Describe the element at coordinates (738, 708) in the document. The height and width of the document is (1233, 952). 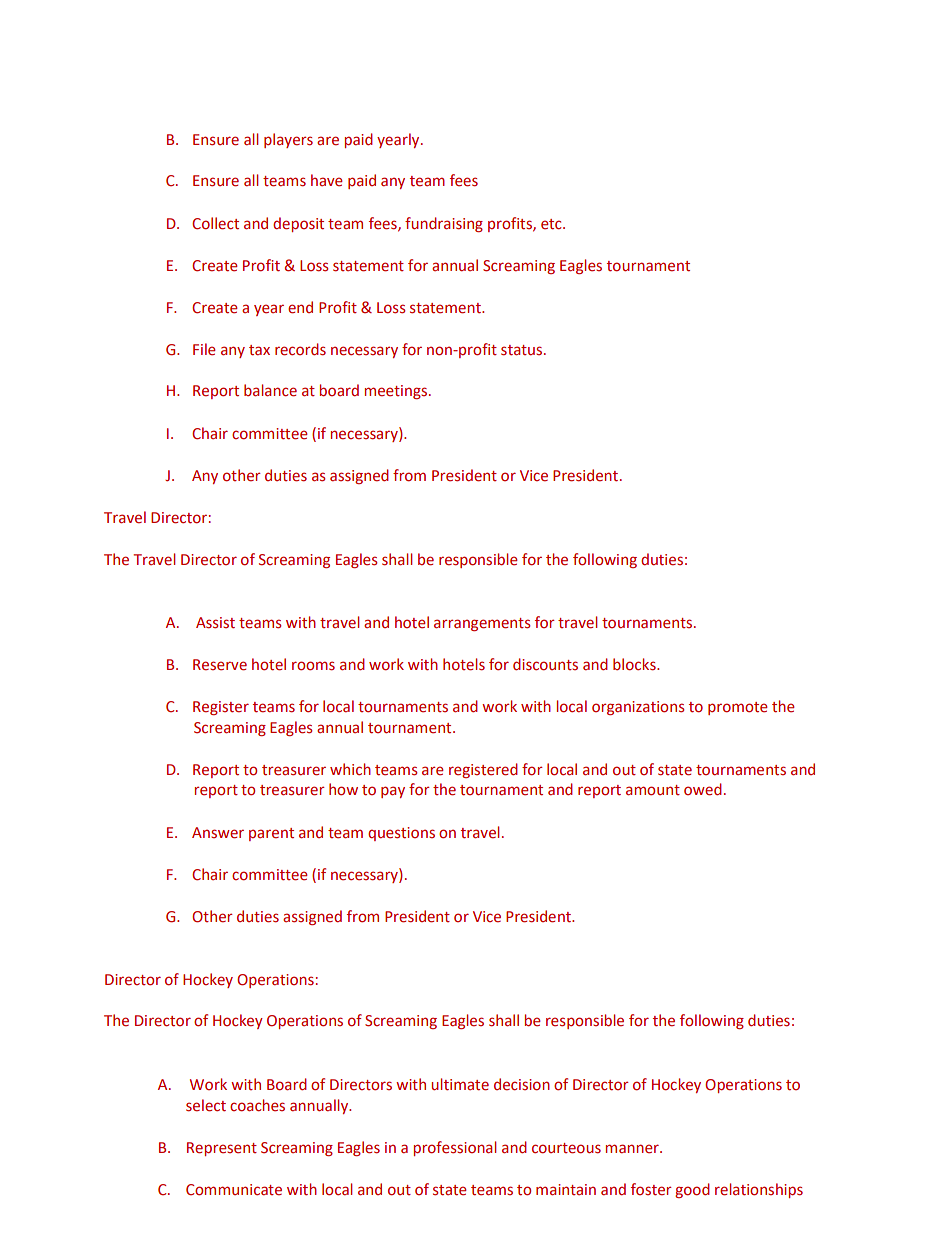
I see `promote` at that location.
